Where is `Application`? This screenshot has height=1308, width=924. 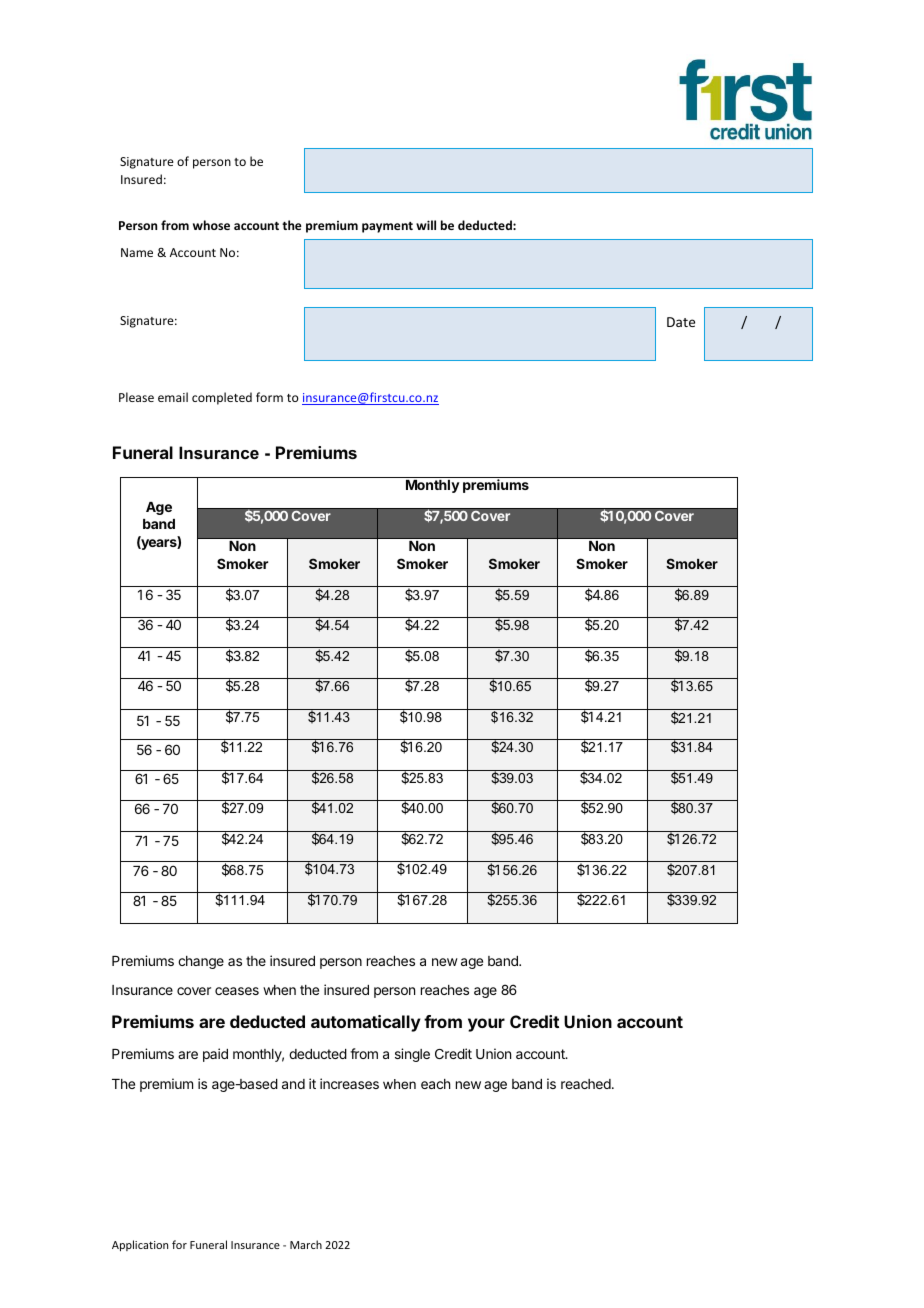
Application is located at coordinates (140, 1245).
